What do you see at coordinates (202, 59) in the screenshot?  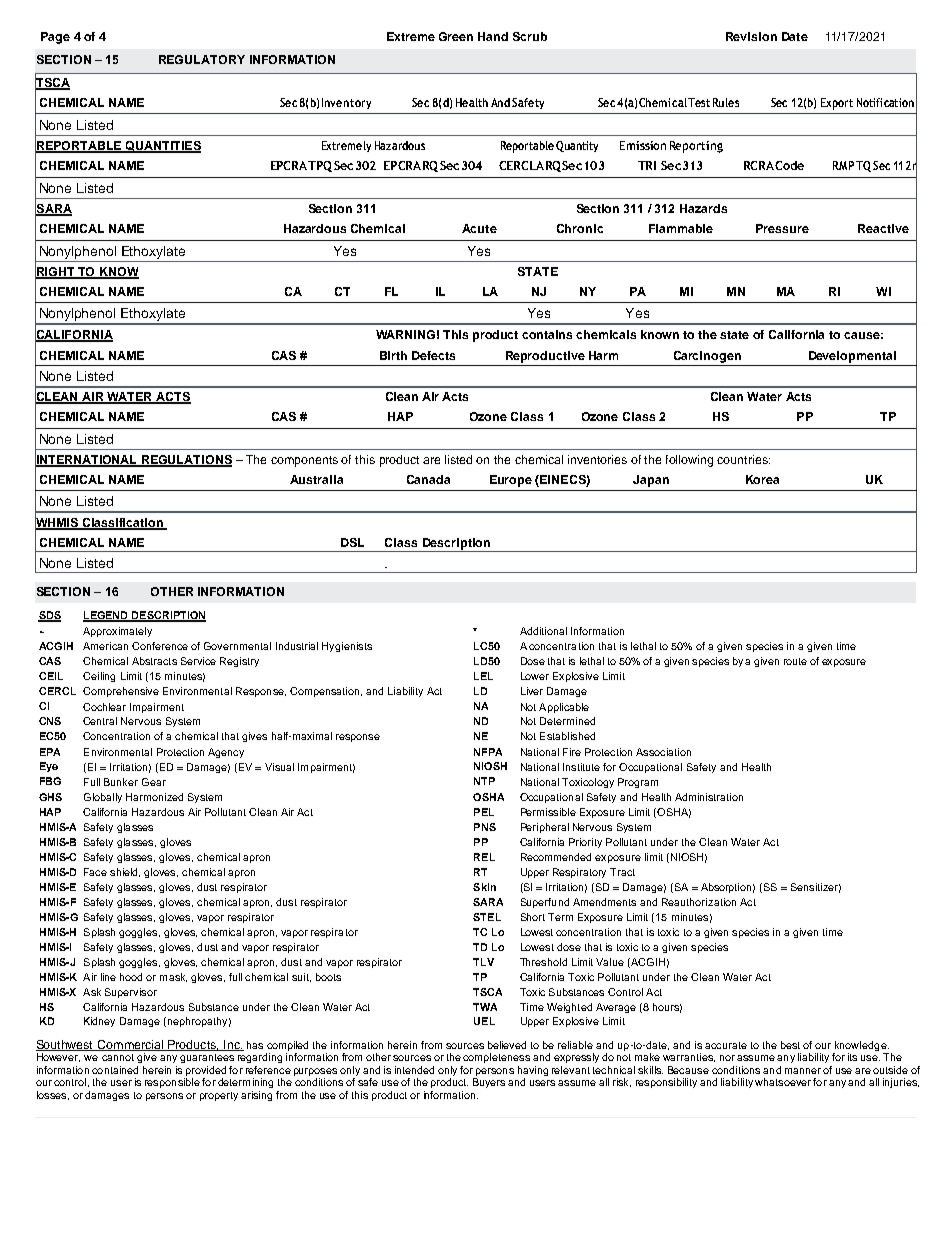 I see `REGULATORY` at bounding box center [202, 59].
